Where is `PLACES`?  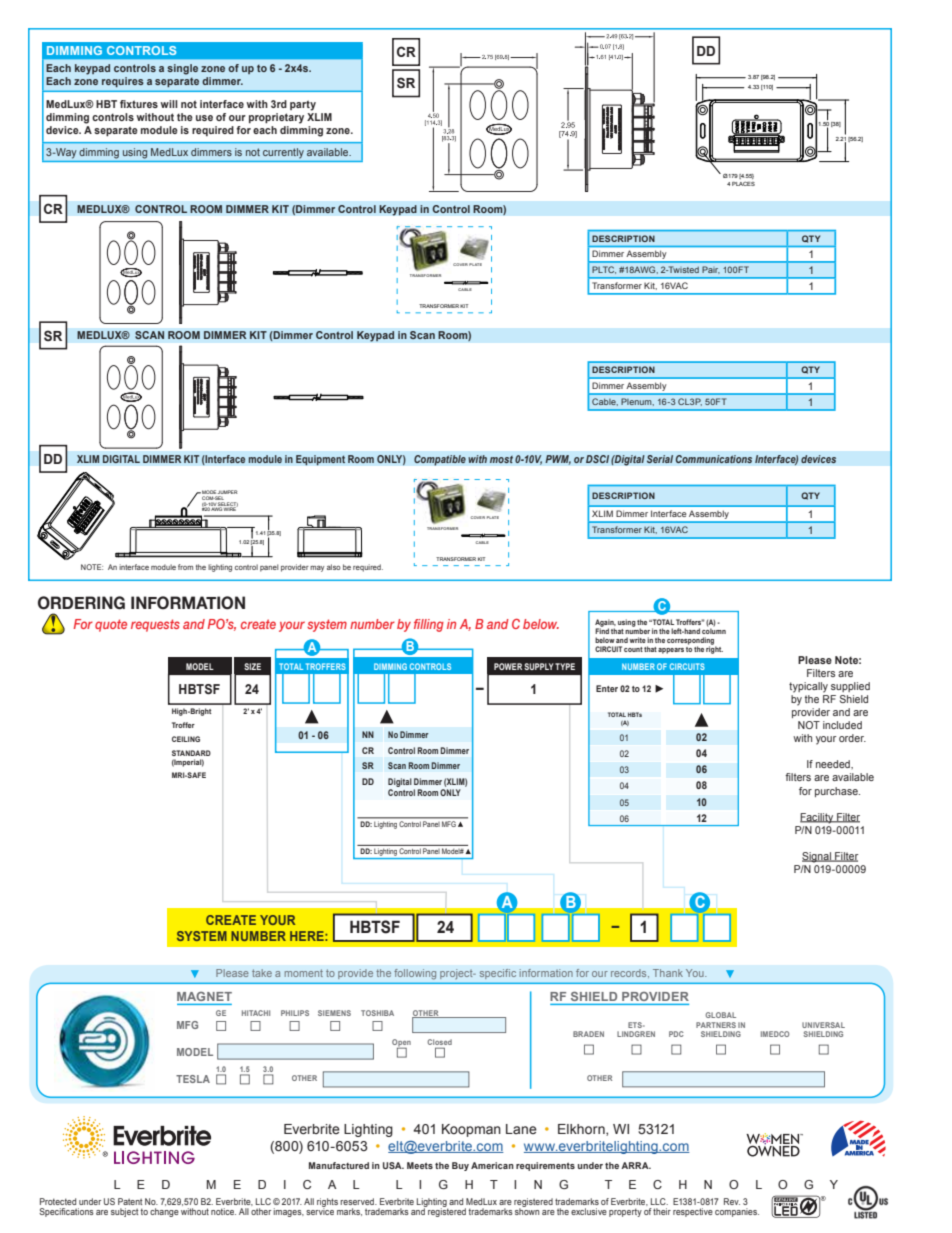 PLACES is located at coordinates (743, 184).
